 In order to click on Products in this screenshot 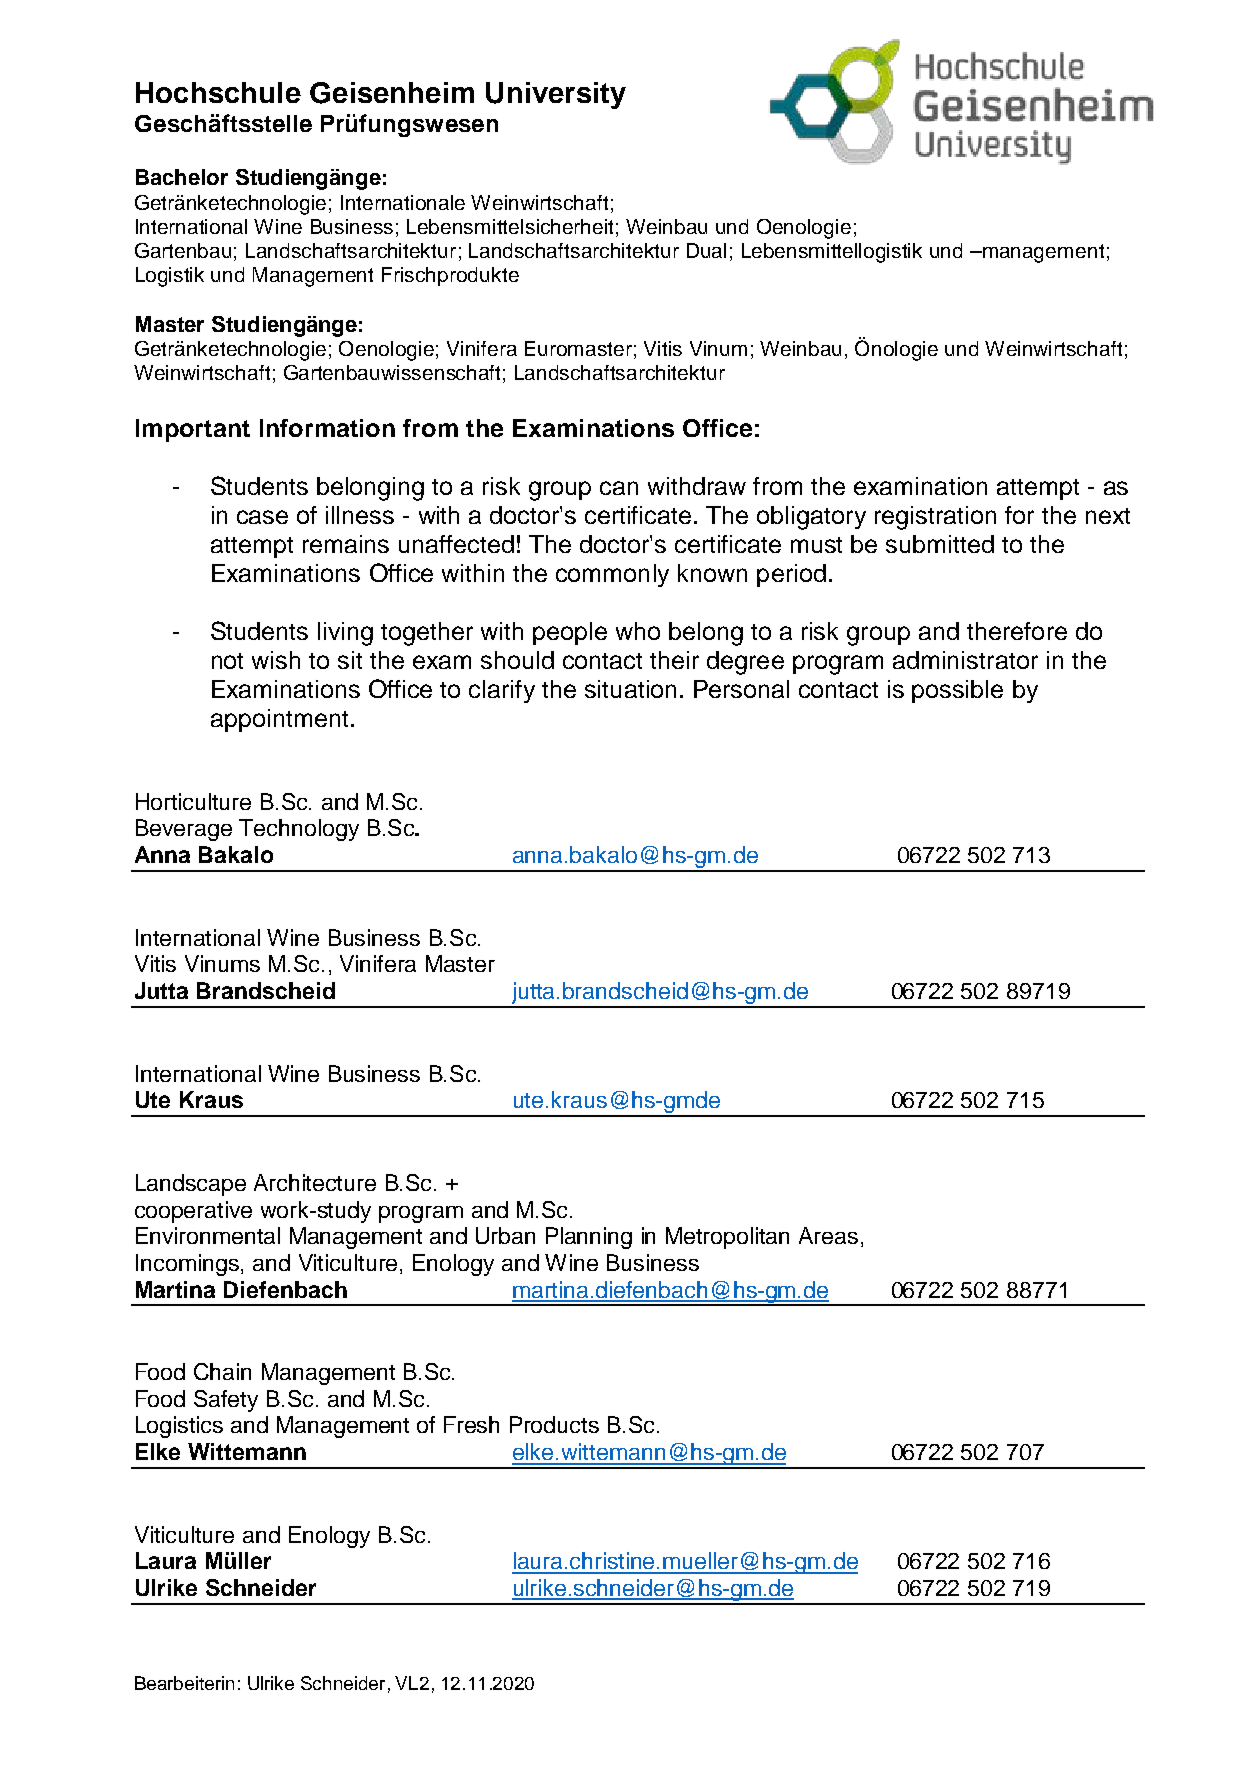, I will do `click(554, 1424)`.
